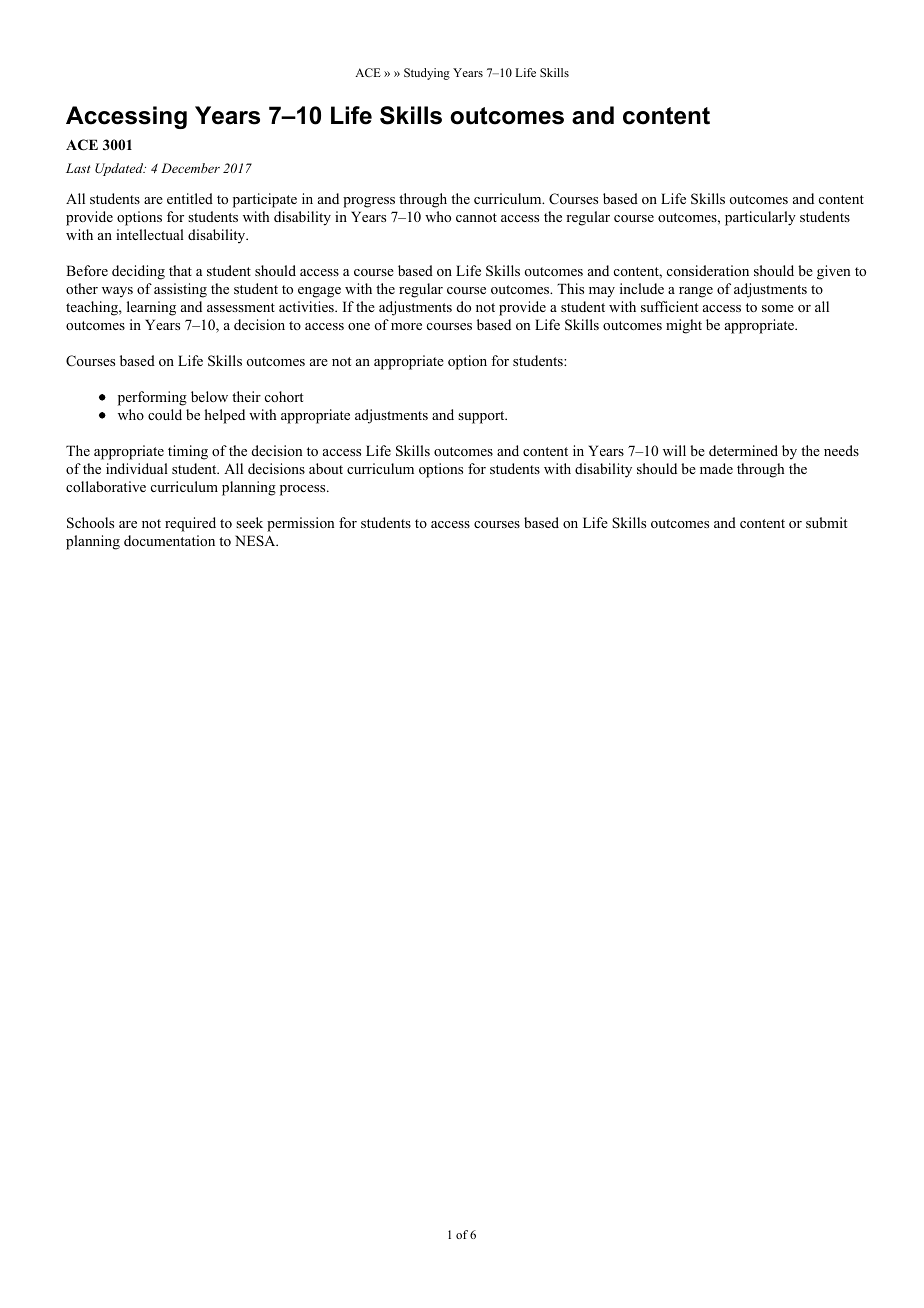 The height and width of the screenshot is (1308, 924). I want to click on particularly, so click(760, 218).
